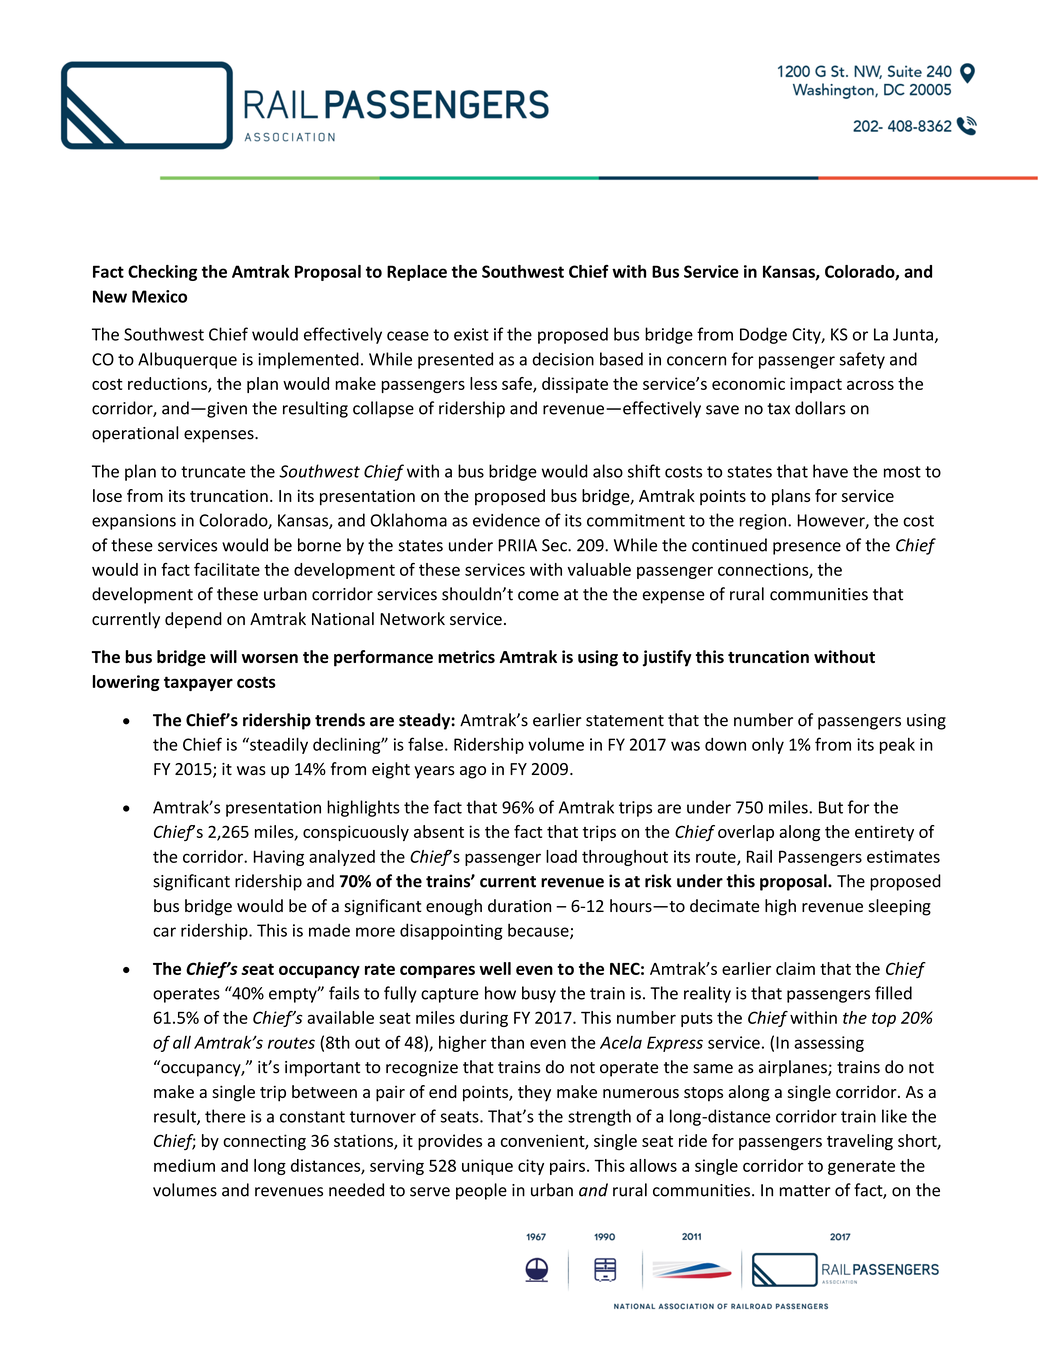 This page has height=1345, width=1039. I want to click on claim, so click(795, 968).
